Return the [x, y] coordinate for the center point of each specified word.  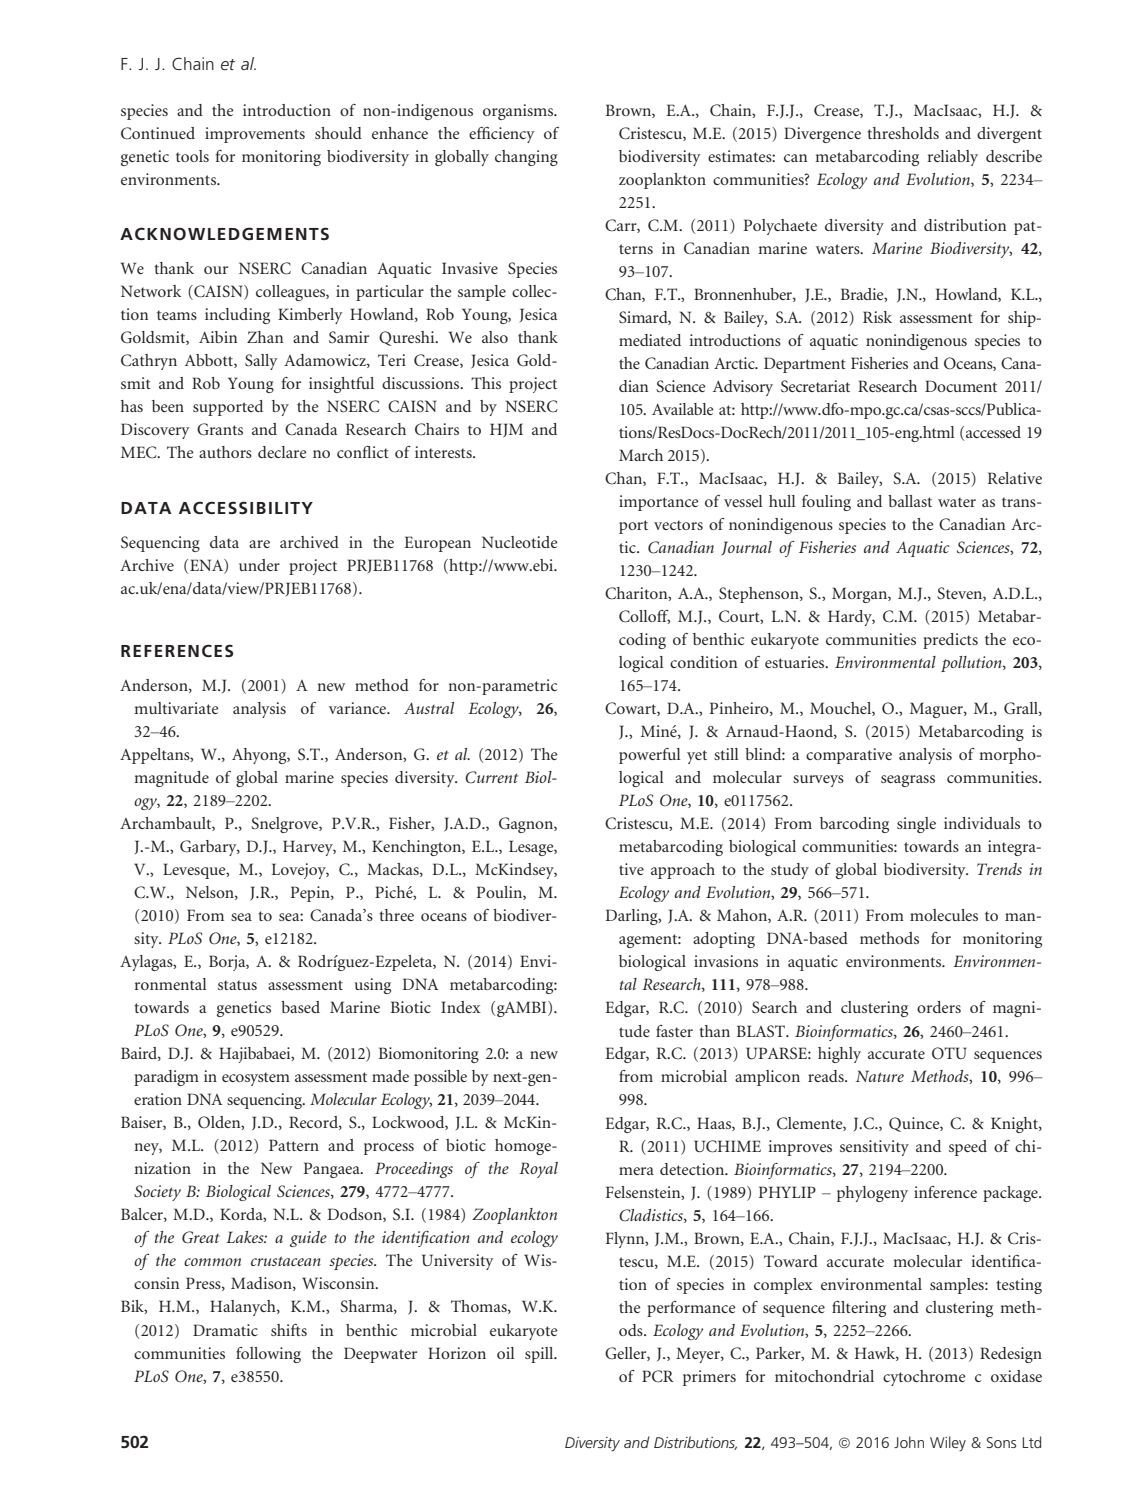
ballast [910, 501]
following [268, 1355]
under [259, 565]
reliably [953, 158]
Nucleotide [520, 542]
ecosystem [256, 1079]
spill [540, 1355]
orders [939, 1007]
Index [461, 1007]
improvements [255, 135]
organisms [519, 112]
